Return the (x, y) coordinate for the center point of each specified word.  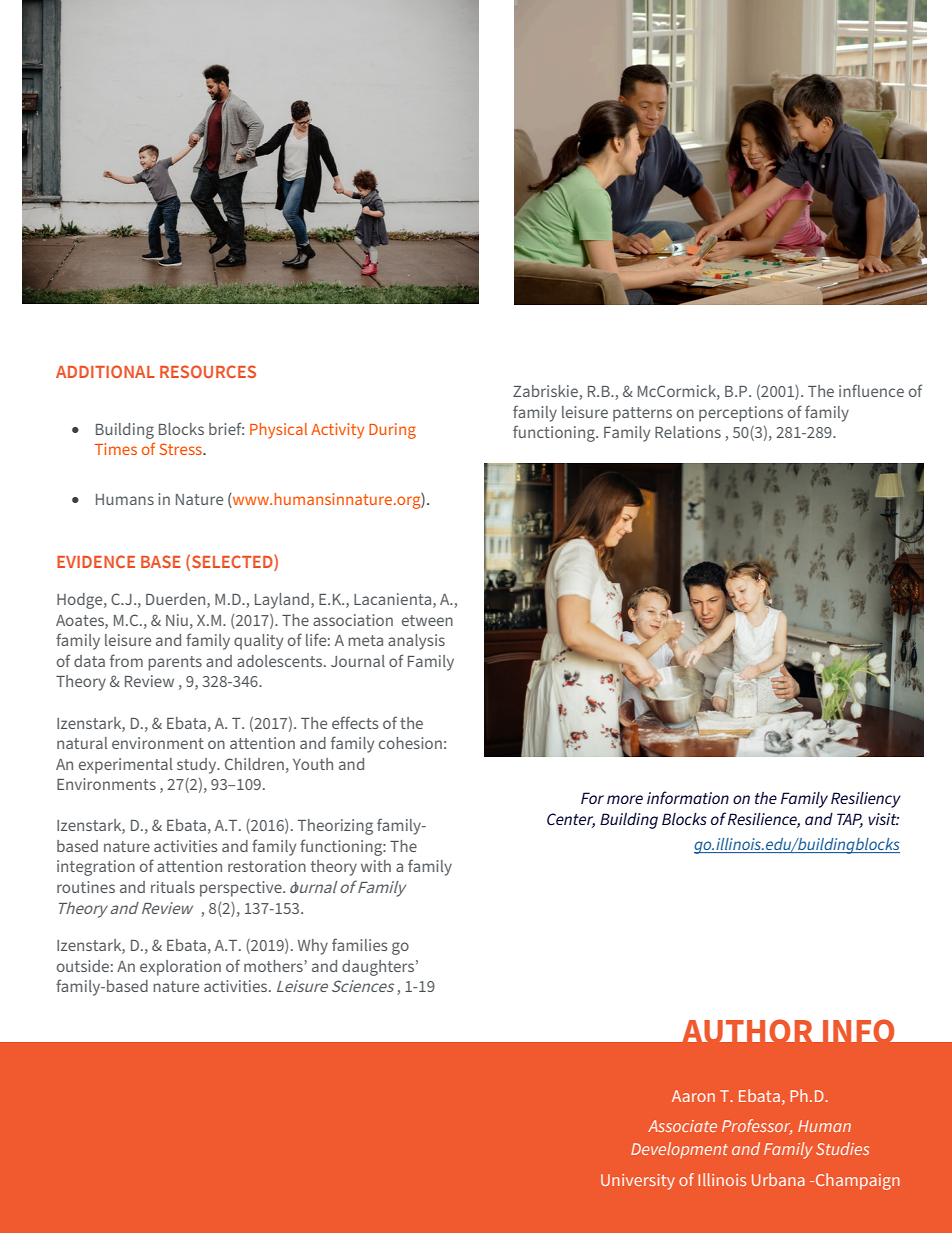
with (376, 866)
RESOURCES (208, 371)
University (638, 1182)
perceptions (741, 414)
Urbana (778, 1179)
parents (175, 663)
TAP (850, 820)
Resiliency (866, 800)
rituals (173, 887)
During (392, 431)
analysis (416, 642)
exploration (180, 968)
